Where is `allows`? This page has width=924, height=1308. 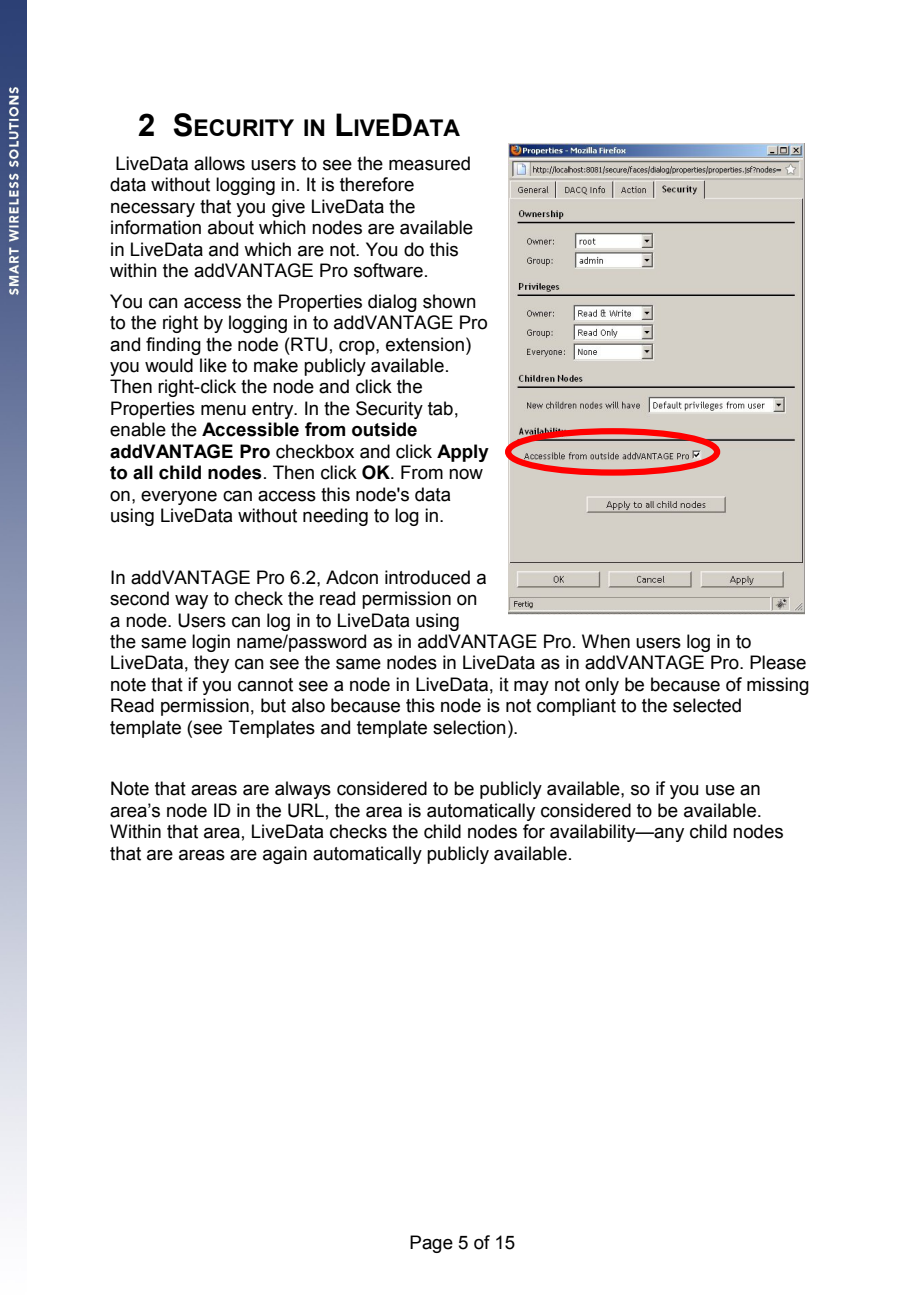
allows is located at coordinates (219, 163).
